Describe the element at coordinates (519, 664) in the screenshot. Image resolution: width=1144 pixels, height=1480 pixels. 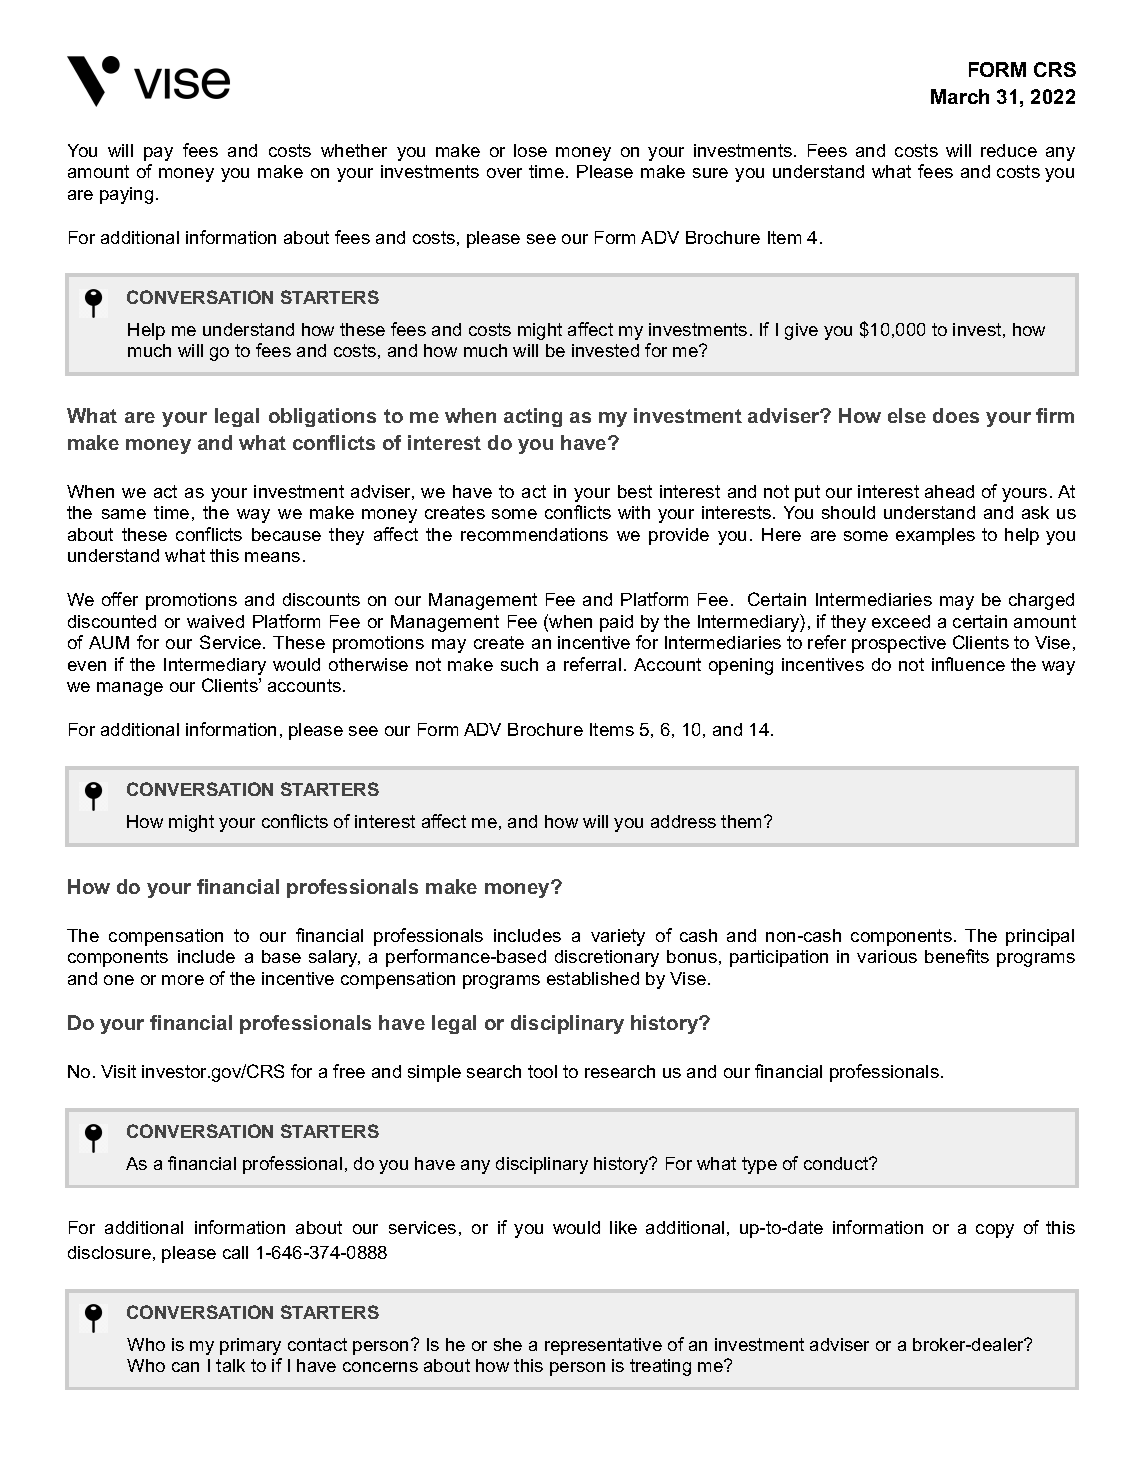
I see `such` at that location.
